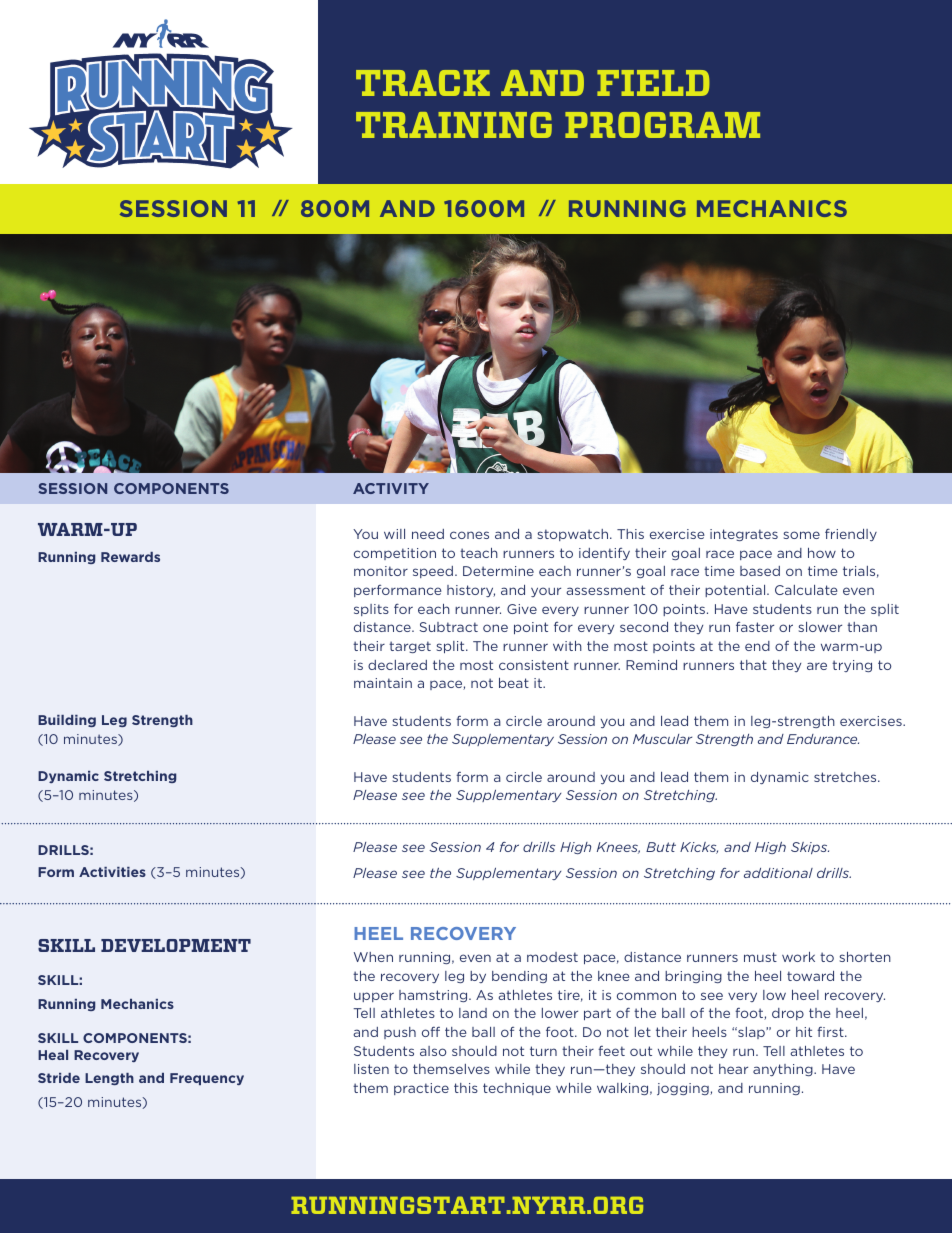 This screenshot has width=952, height=1233. Describe the element at coordinates (433, 1051) in the screenshot. I see `also` at that location.
